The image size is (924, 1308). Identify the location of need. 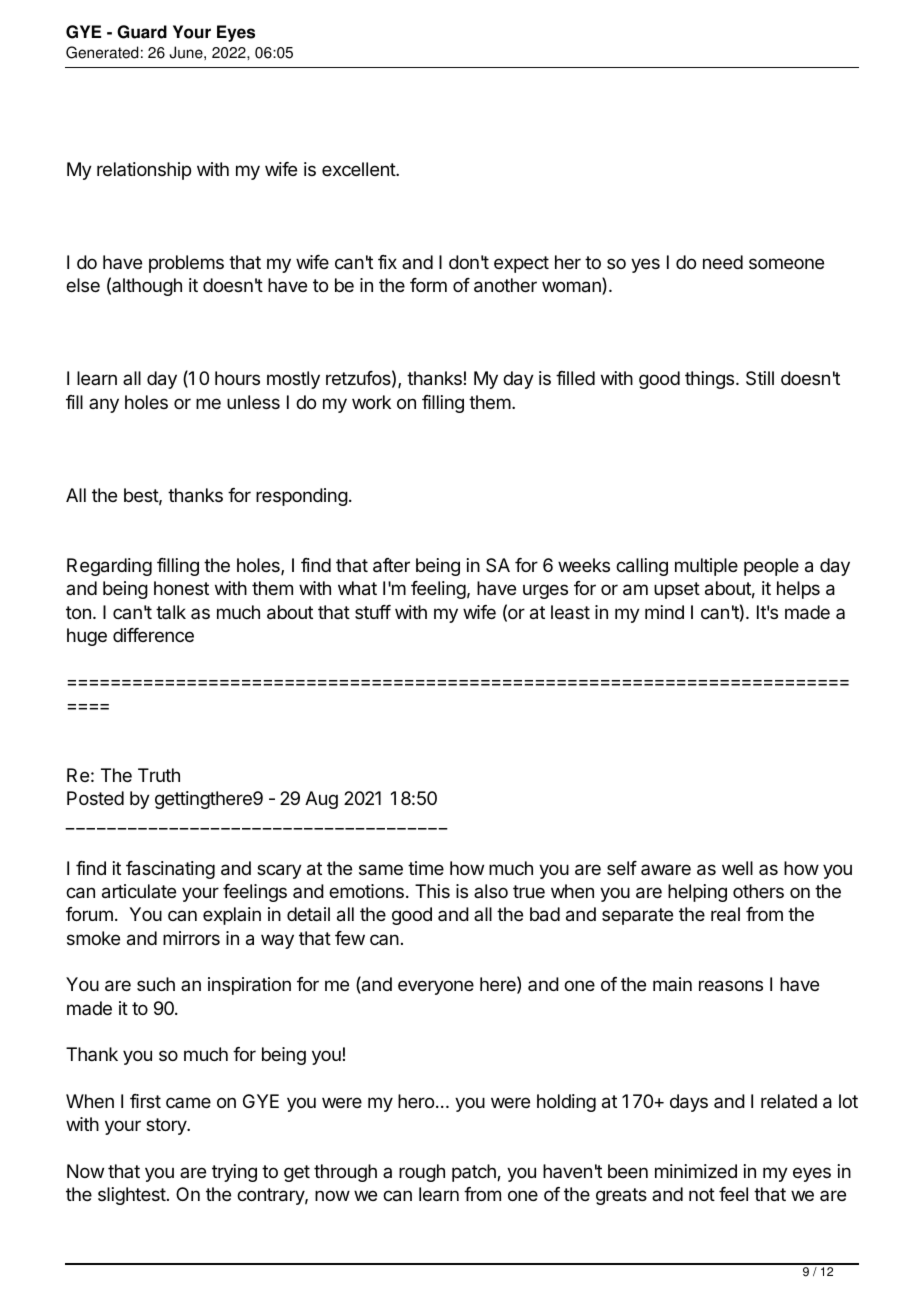
(723, 262).
